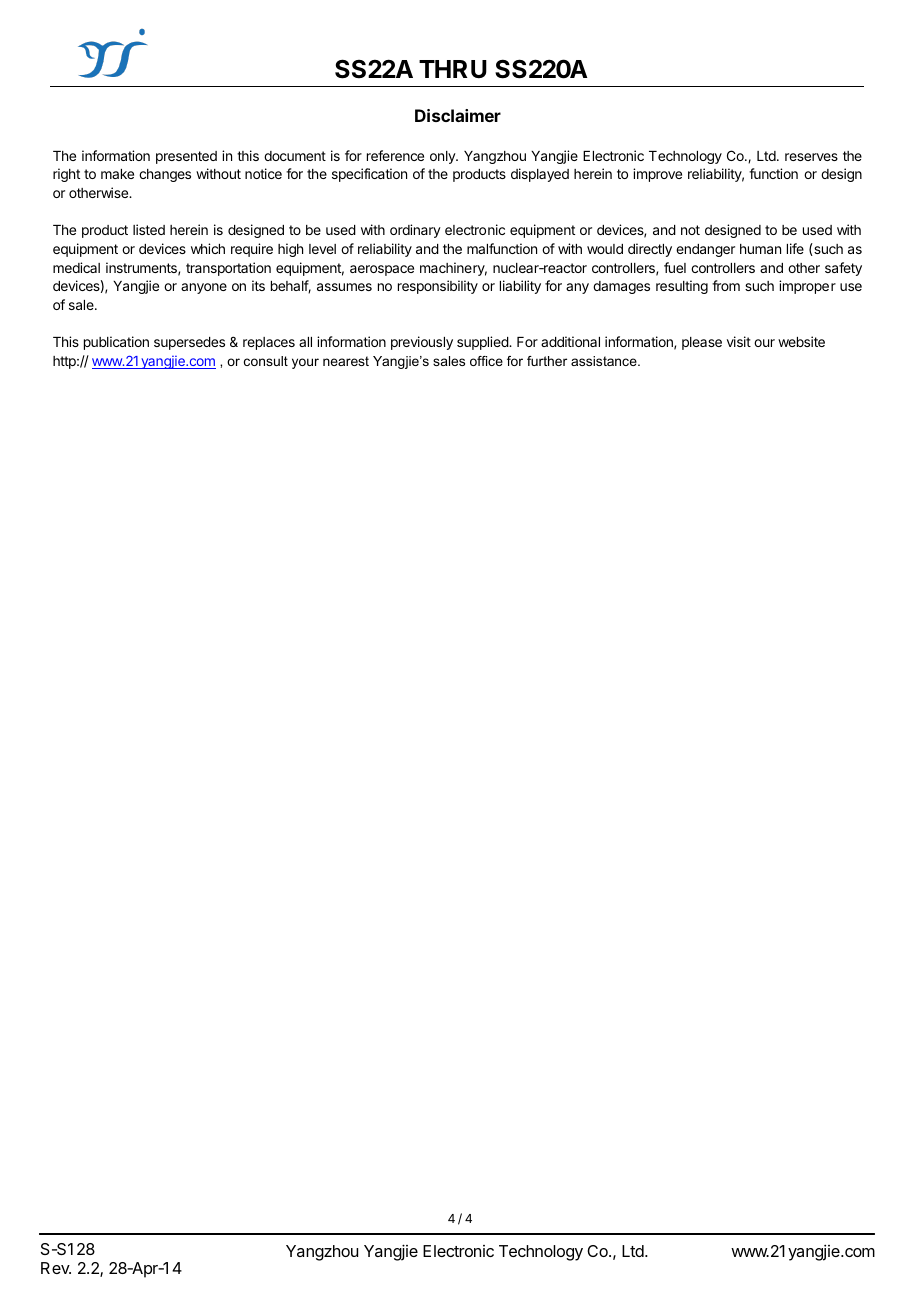 The width and height of the image is (924, 1307). What do you see at coordinates (204, 288) in the image?
I see `anyone` at bounding box center [204, 288].
